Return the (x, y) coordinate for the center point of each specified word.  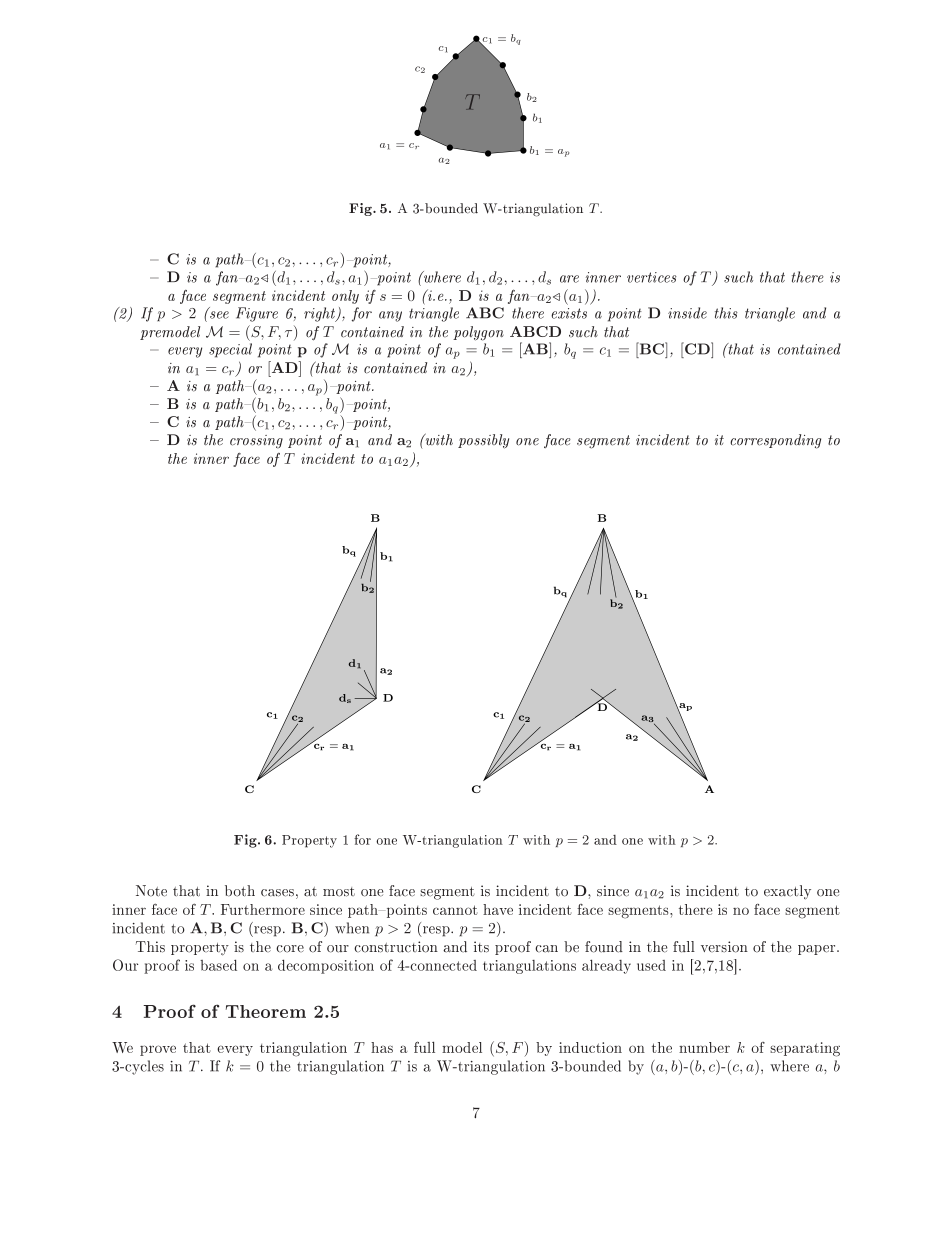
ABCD (535, 331)
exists (569, 313)
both (240, 891)
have (498, 909)
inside (687, 313)
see (219, 315)
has (382, 1047)
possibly (483, 441)
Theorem (266, 1011)
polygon (478, 333)
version (724, 947)
